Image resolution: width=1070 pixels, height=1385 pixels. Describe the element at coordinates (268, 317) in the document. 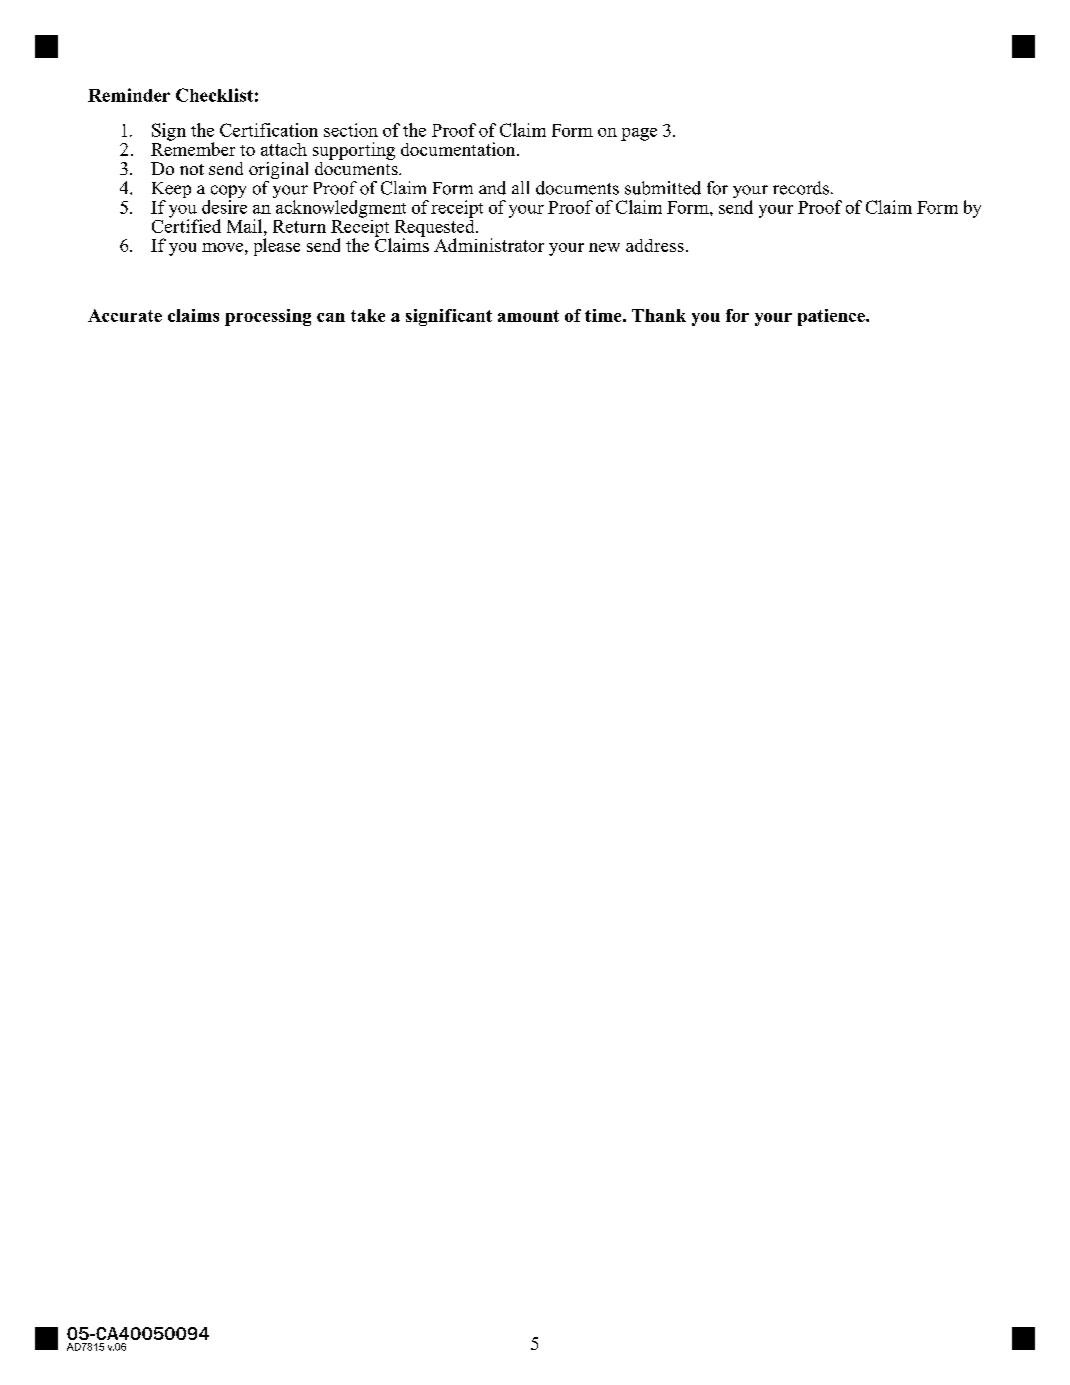

I see `processing` at that location.
